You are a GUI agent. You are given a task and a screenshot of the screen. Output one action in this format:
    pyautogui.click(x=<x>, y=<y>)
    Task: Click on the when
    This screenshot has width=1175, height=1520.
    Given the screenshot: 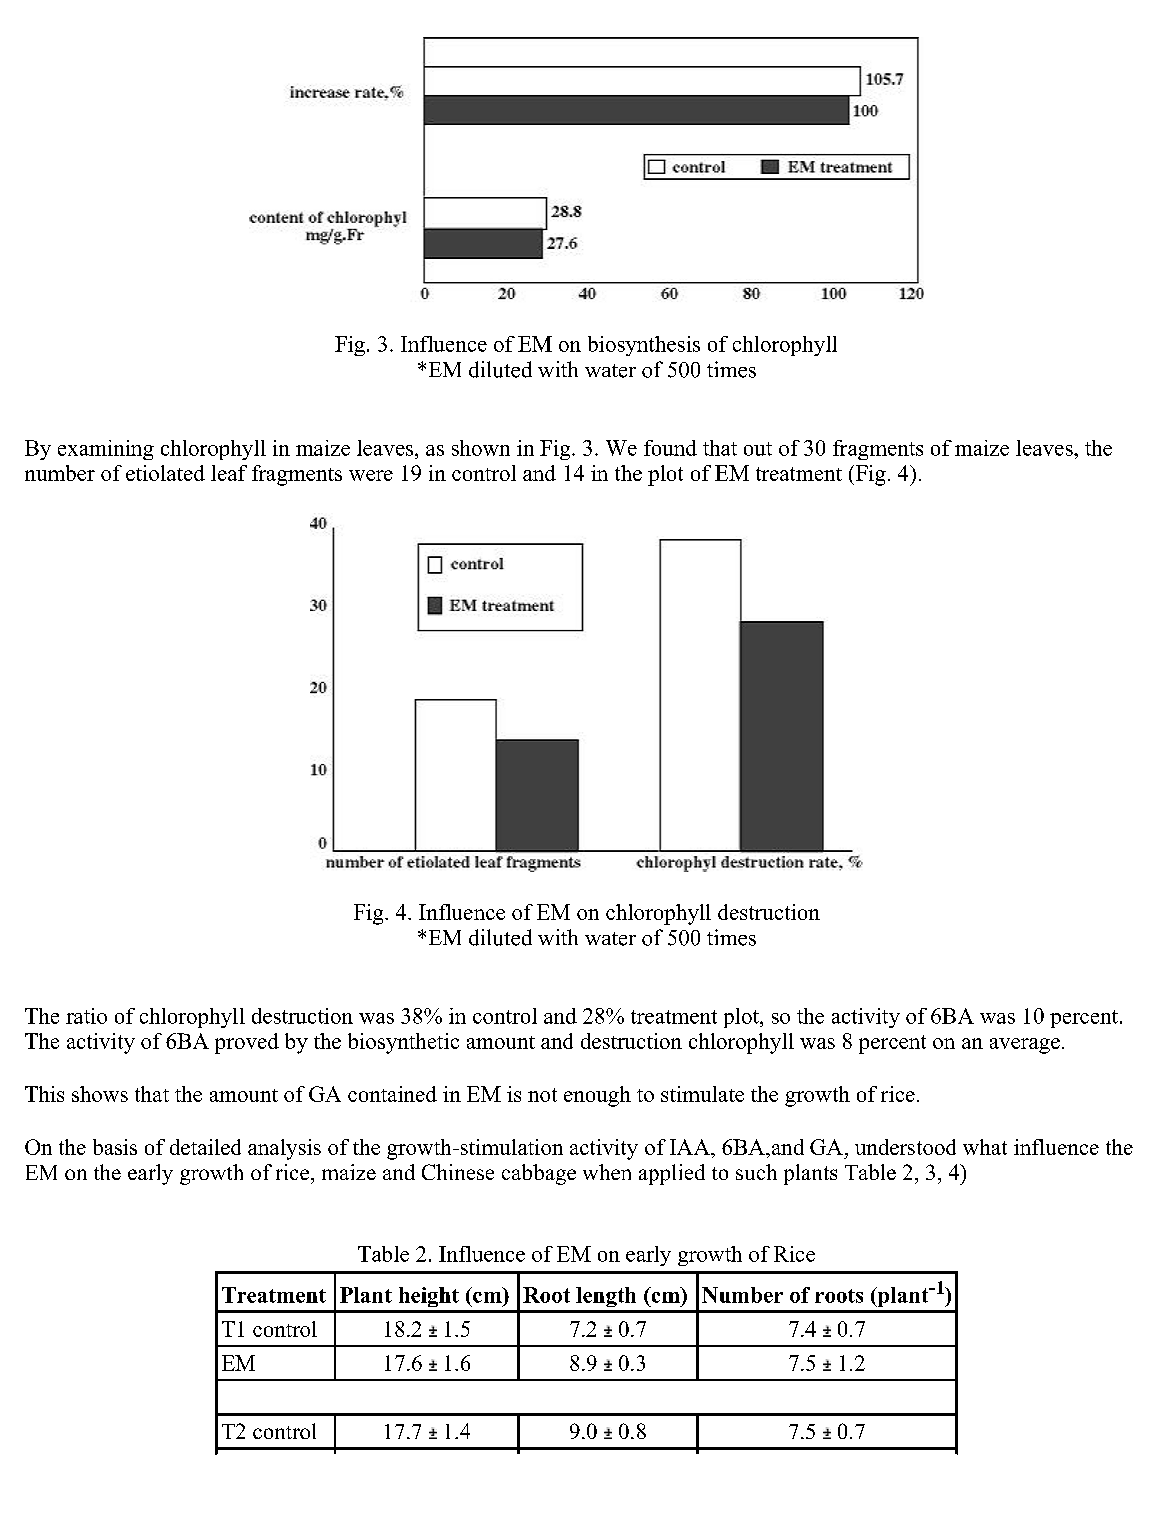 What is the action you would take?
    pyautogui.click(x=607, y=1172)
